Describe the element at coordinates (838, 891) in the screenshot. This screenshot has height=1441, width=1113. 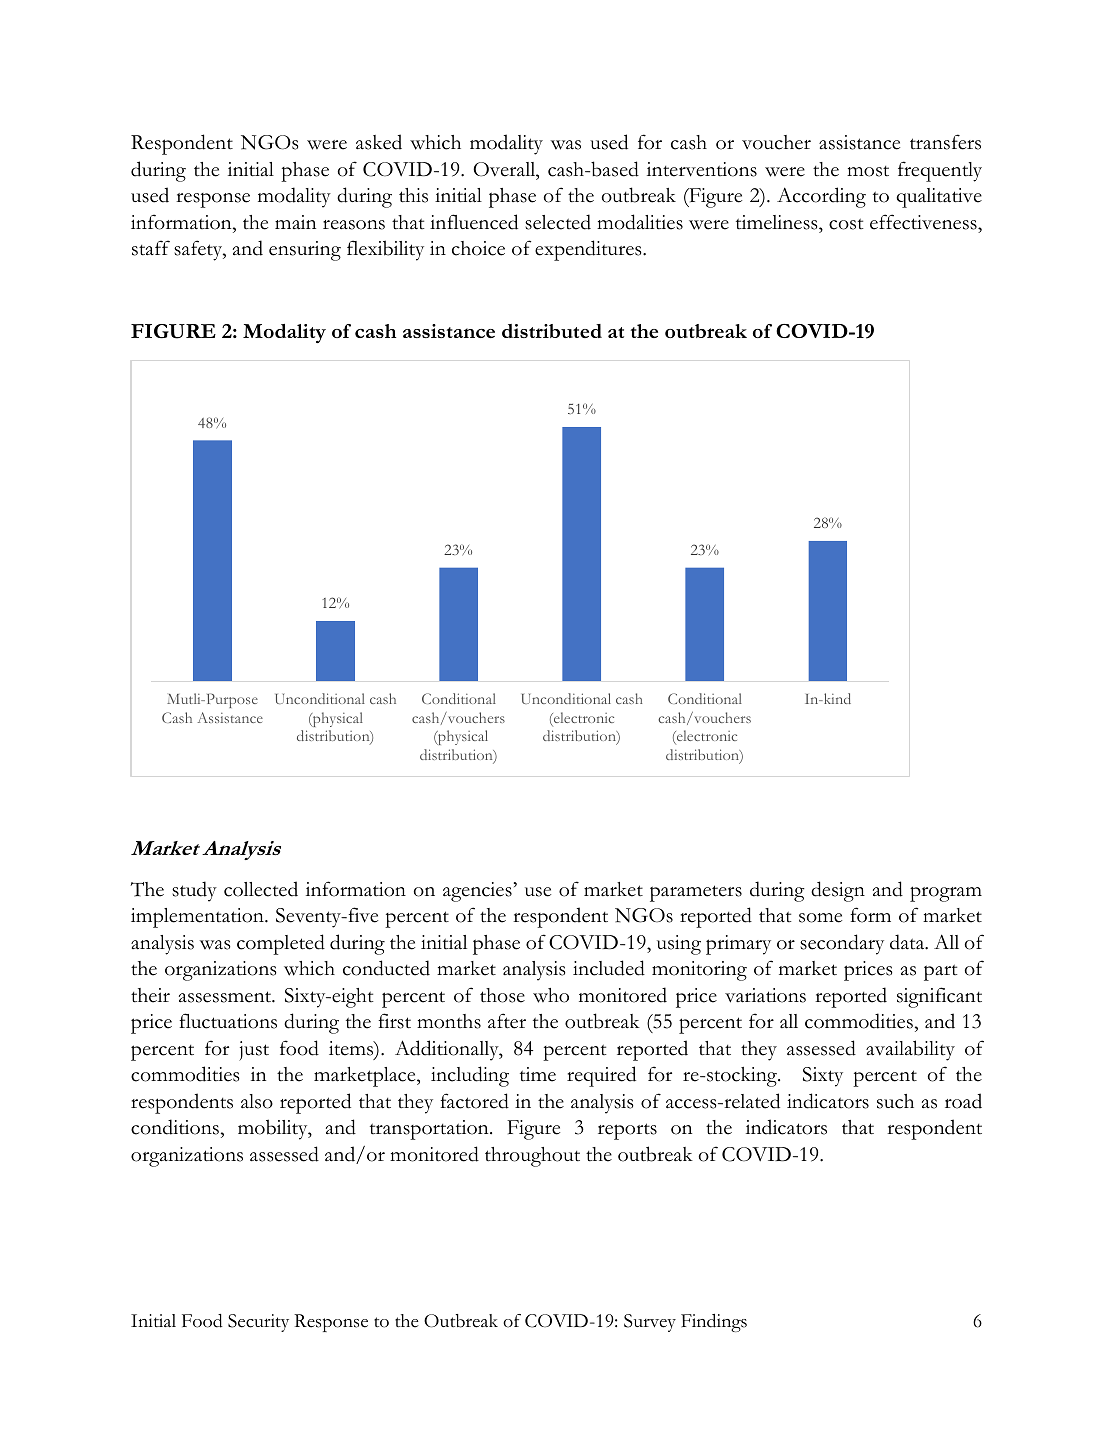
I see `design` at that location.
